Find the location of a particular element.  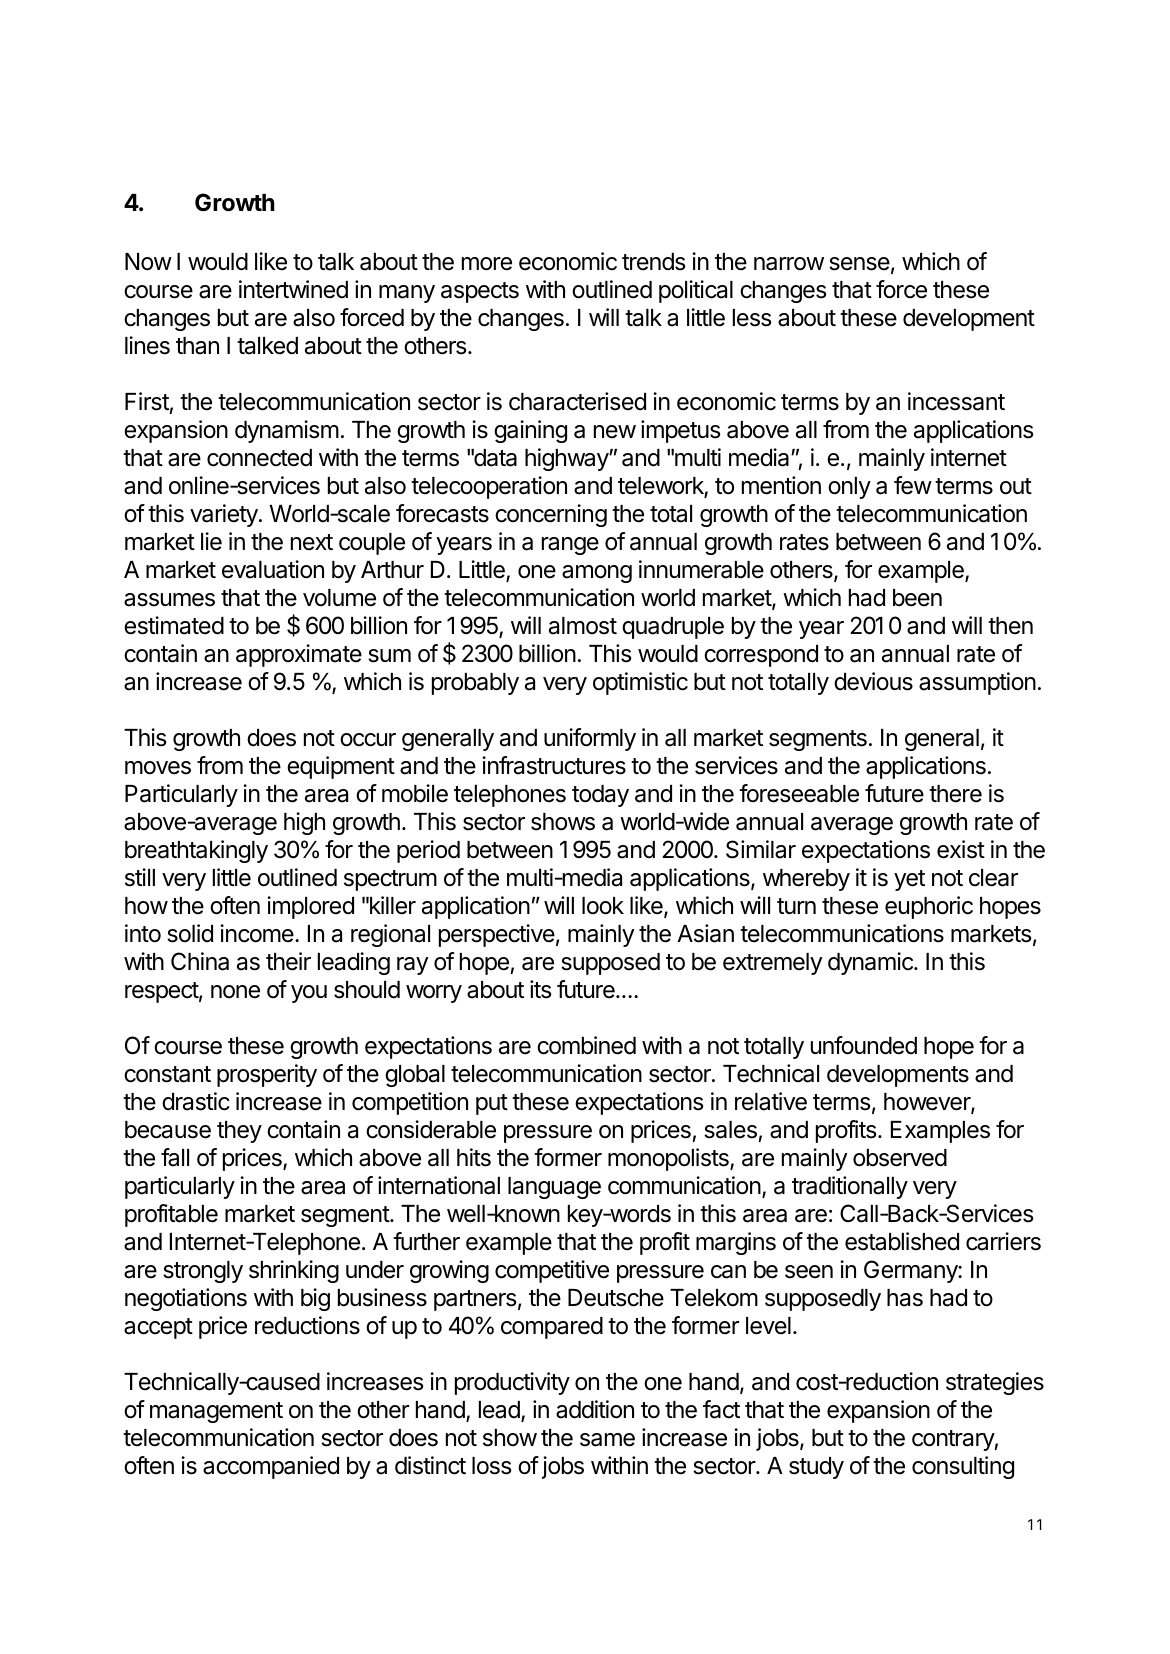

trends is located at coordinates (653, 262).
